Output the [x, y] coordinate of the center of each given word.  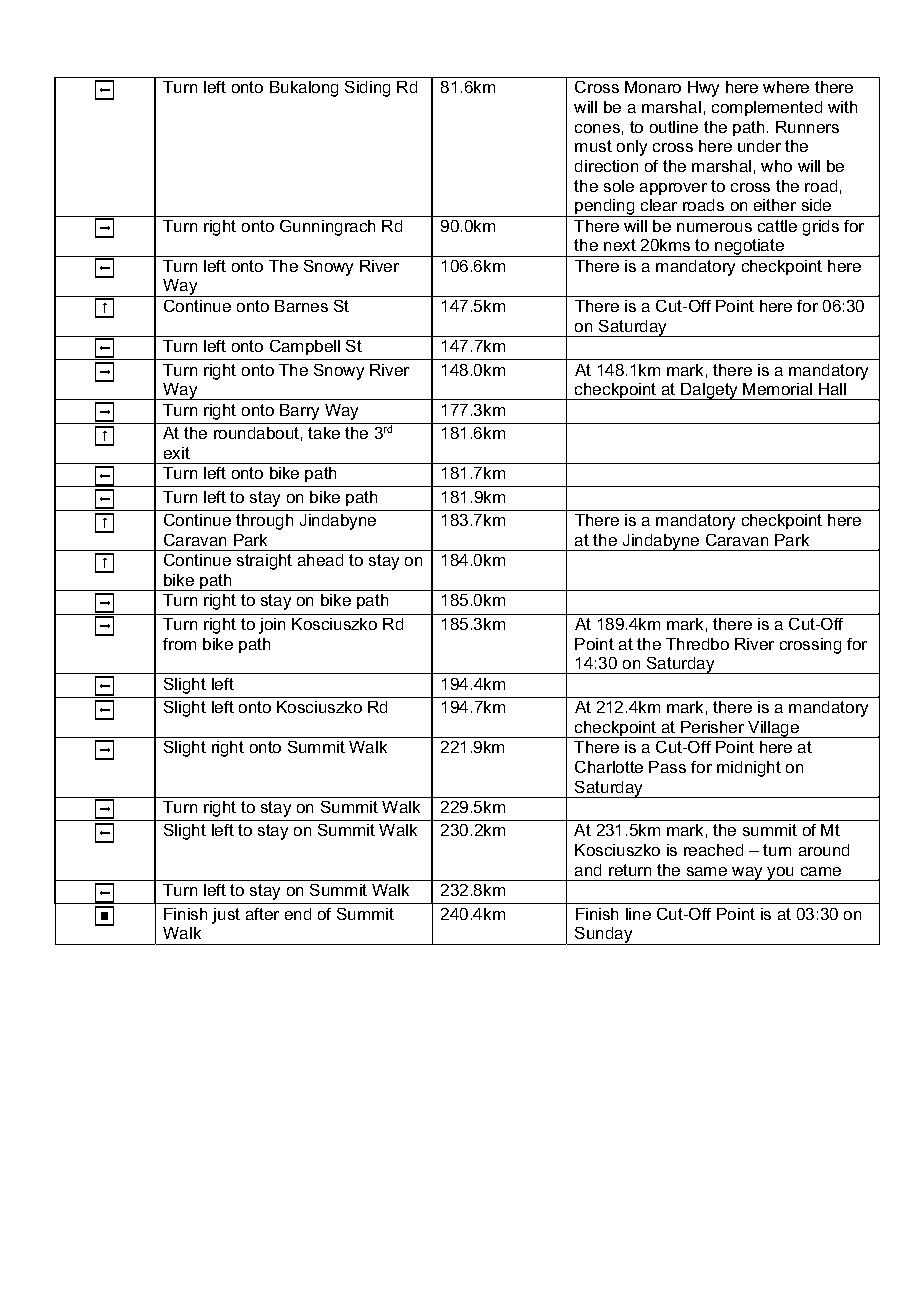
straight [264, 562]
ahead [320, 560]
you [781, 874]
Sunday [604, 936]
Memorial [777, 389]
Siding [367, 89]
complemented [767, 108]
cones [597, 128]
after [262, 914]
